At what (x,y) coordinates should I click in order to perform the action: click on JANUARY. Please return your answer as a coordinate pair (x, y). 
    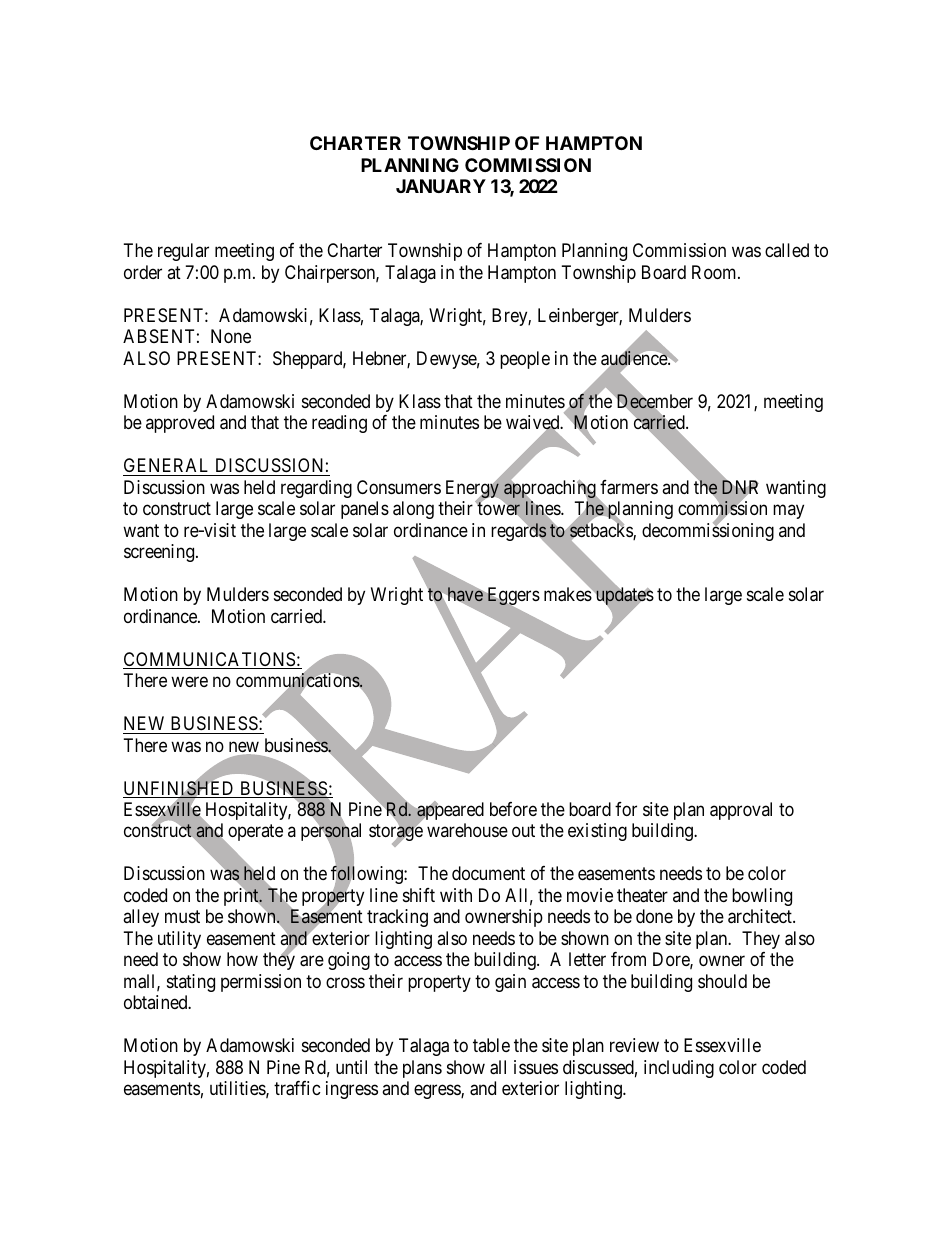
    Looking at the image, I should click on (441, 186).
